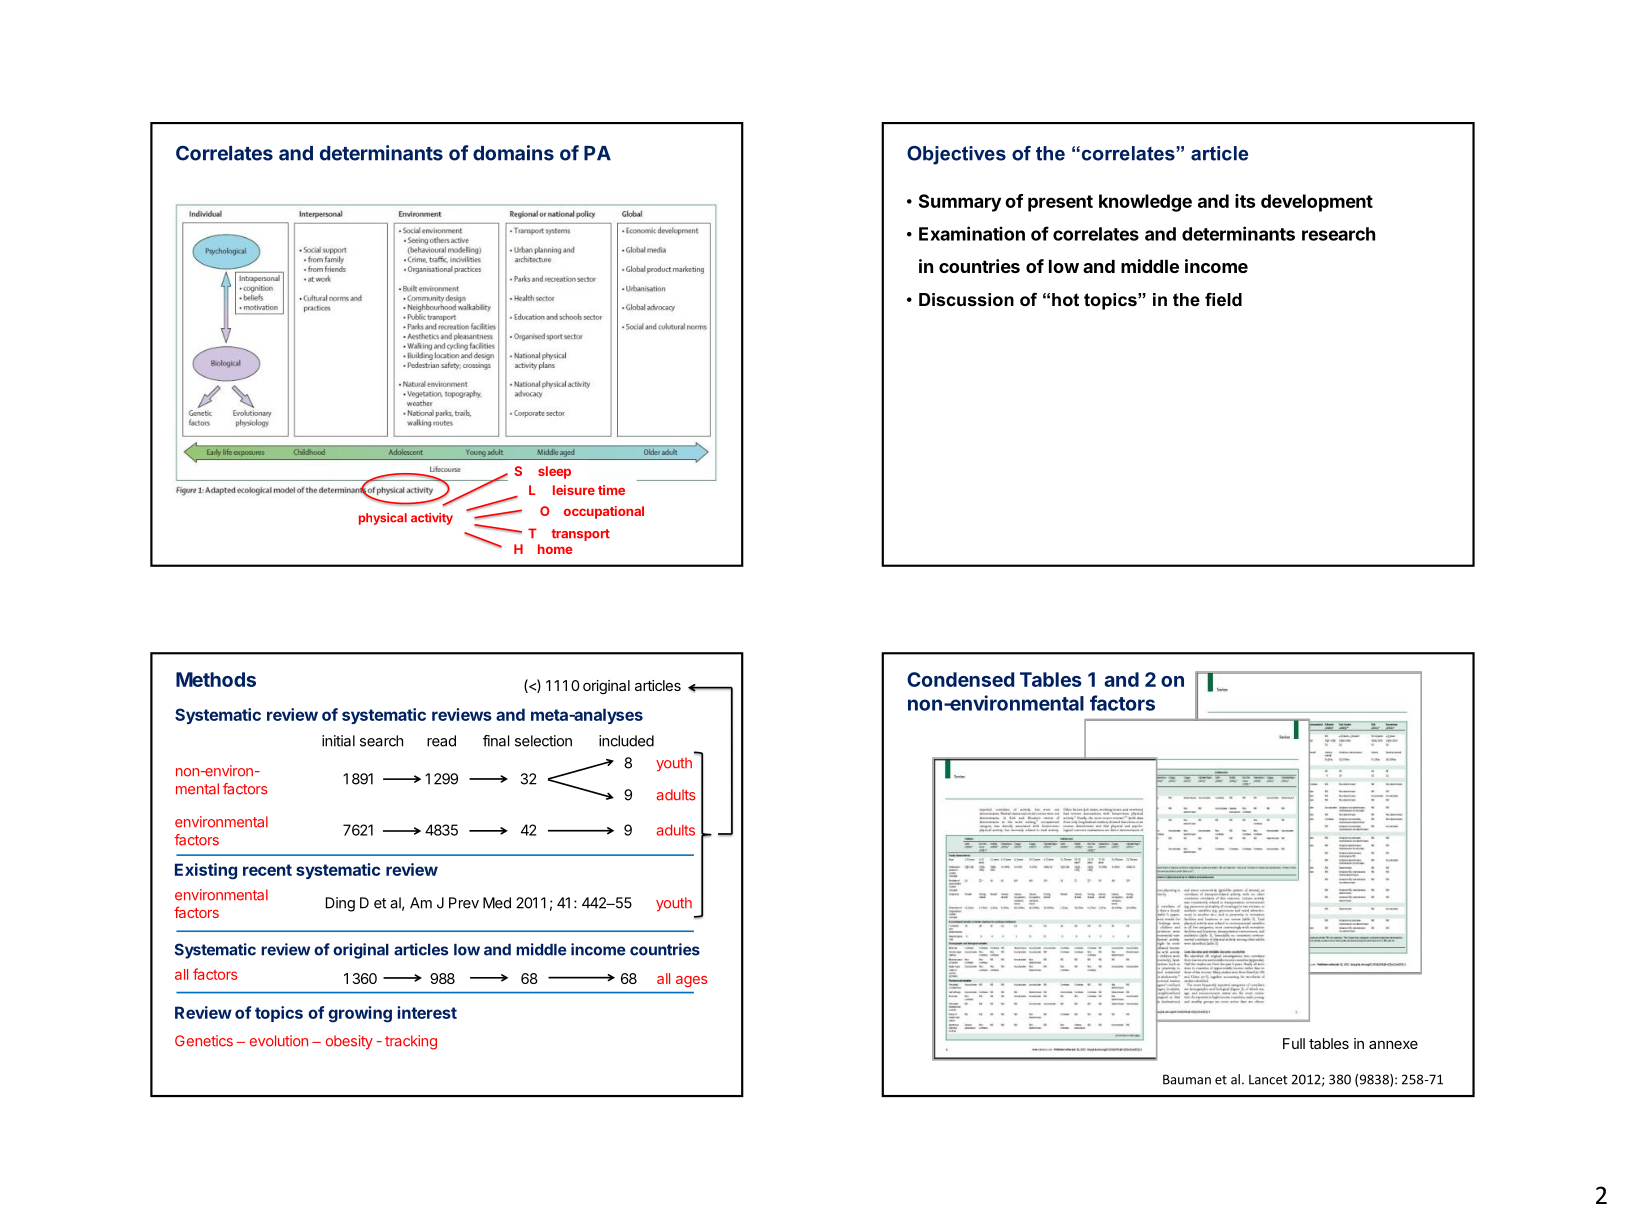 Image resolution: width=1625 pixels, height=1219 pixels. What do you see at coordinates (1245, 201) in the page?
I see `its` at bounding box center [1245, 201].
